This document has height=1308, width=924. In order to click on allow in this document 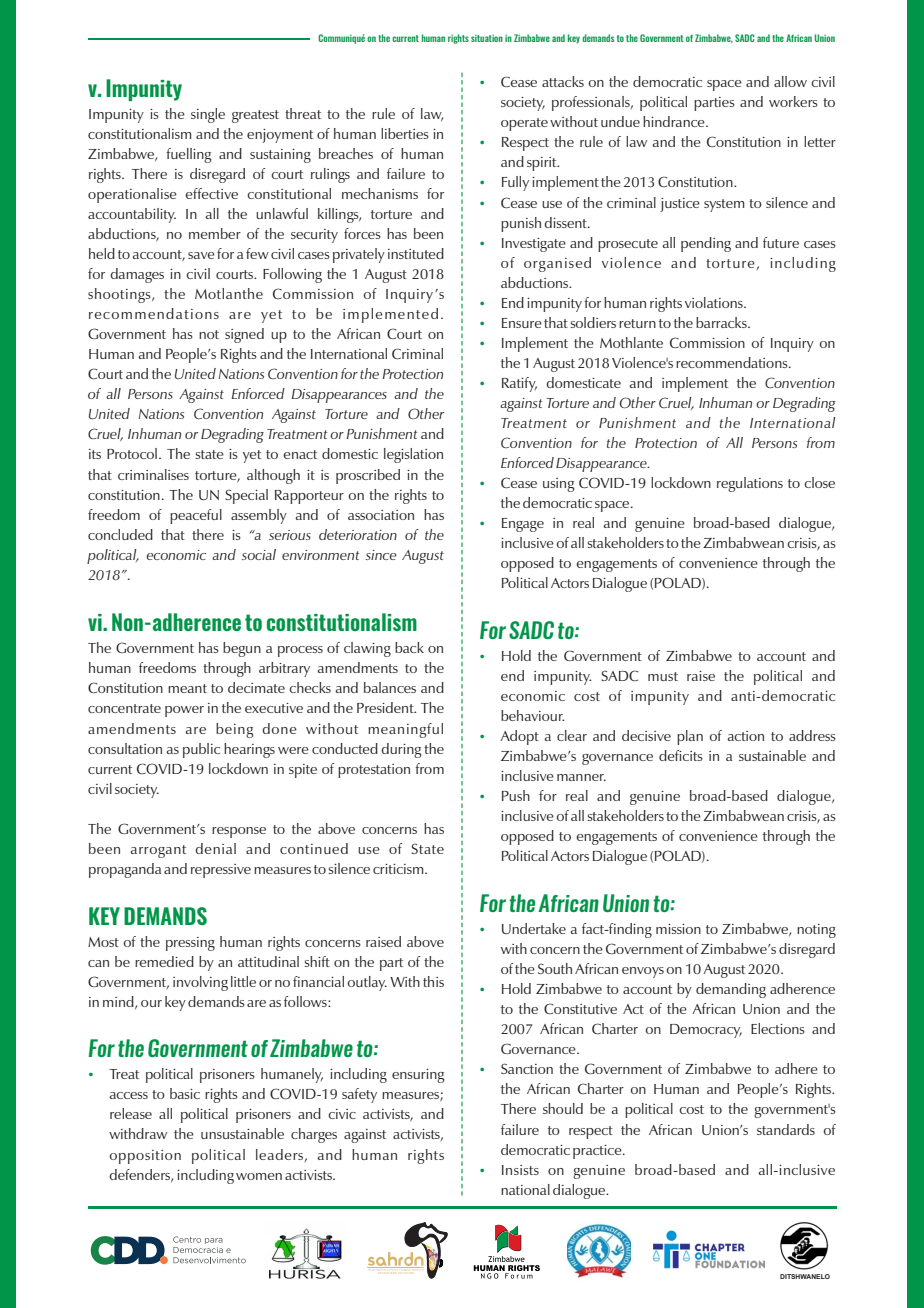, I will do `click(790, 81)`.
